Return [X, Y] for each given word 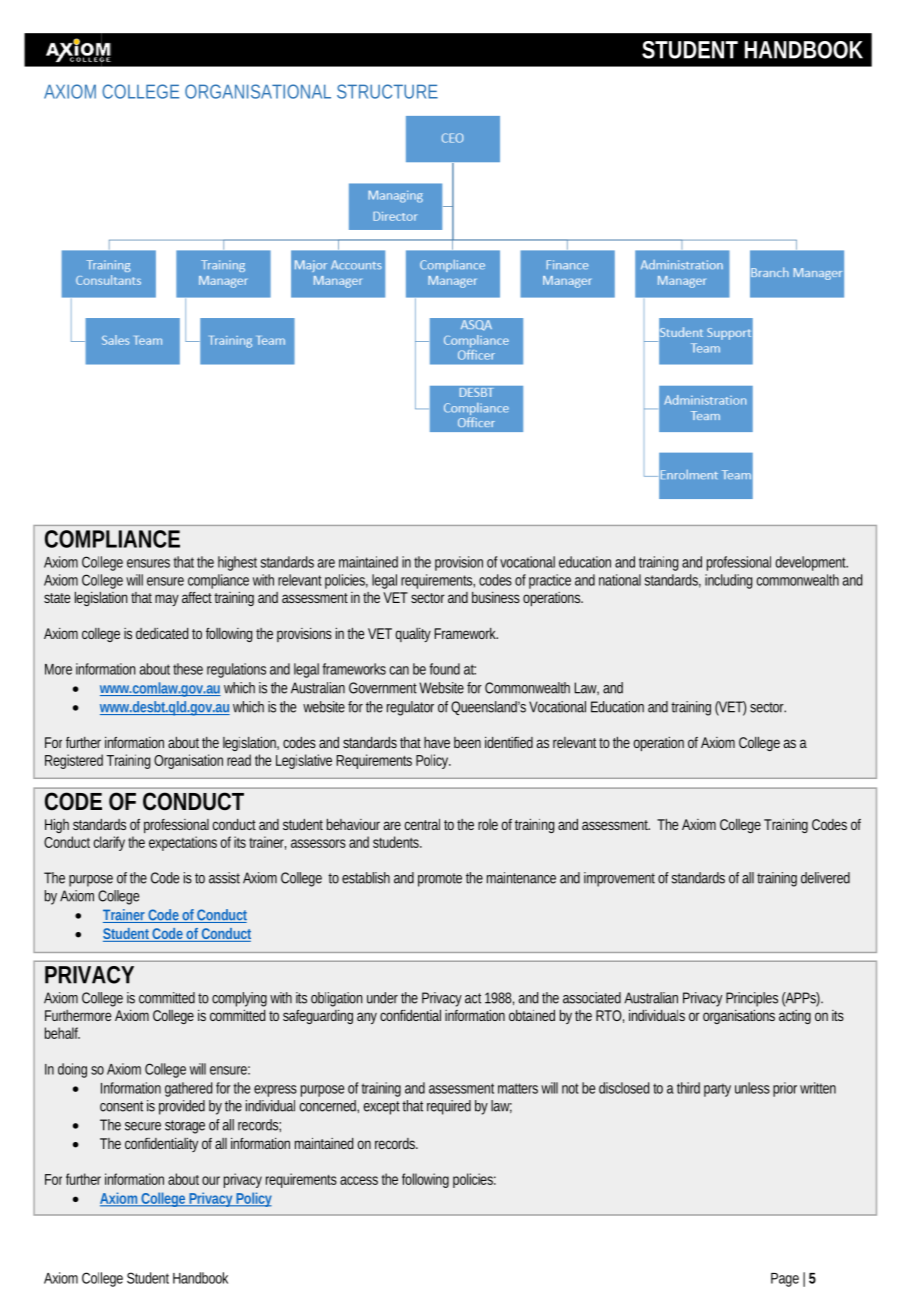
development [811, 563]
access [359, 1180]
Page [785, 1280]
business [496, 597]
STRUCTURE [387, 91]
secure [143, 1126]
